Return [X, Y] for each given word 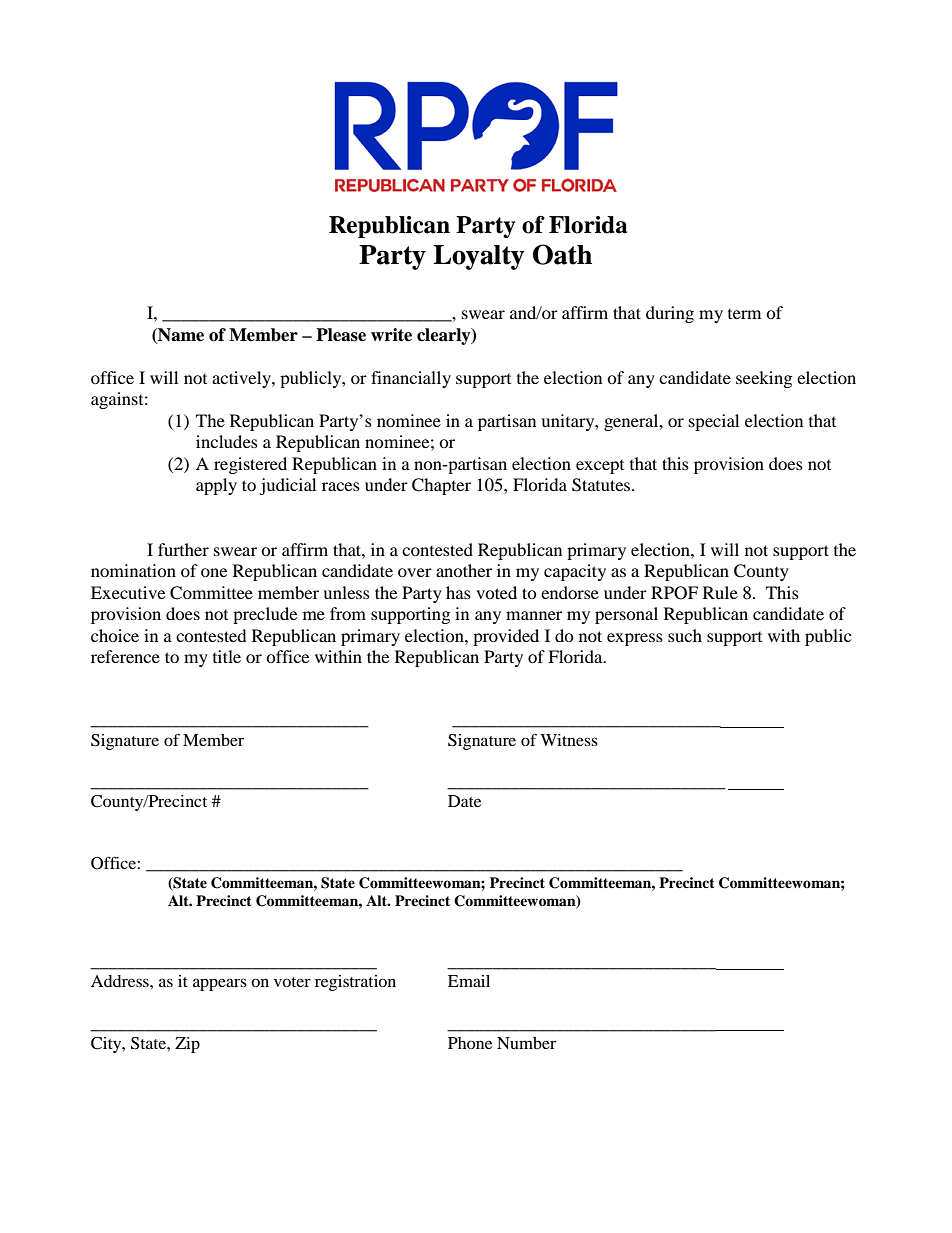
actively [242, 379]
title [227, 656]
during [670, 314]
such [685, 635]
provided [506, 637]
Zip [187, 1045]
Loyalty [479, 257]
